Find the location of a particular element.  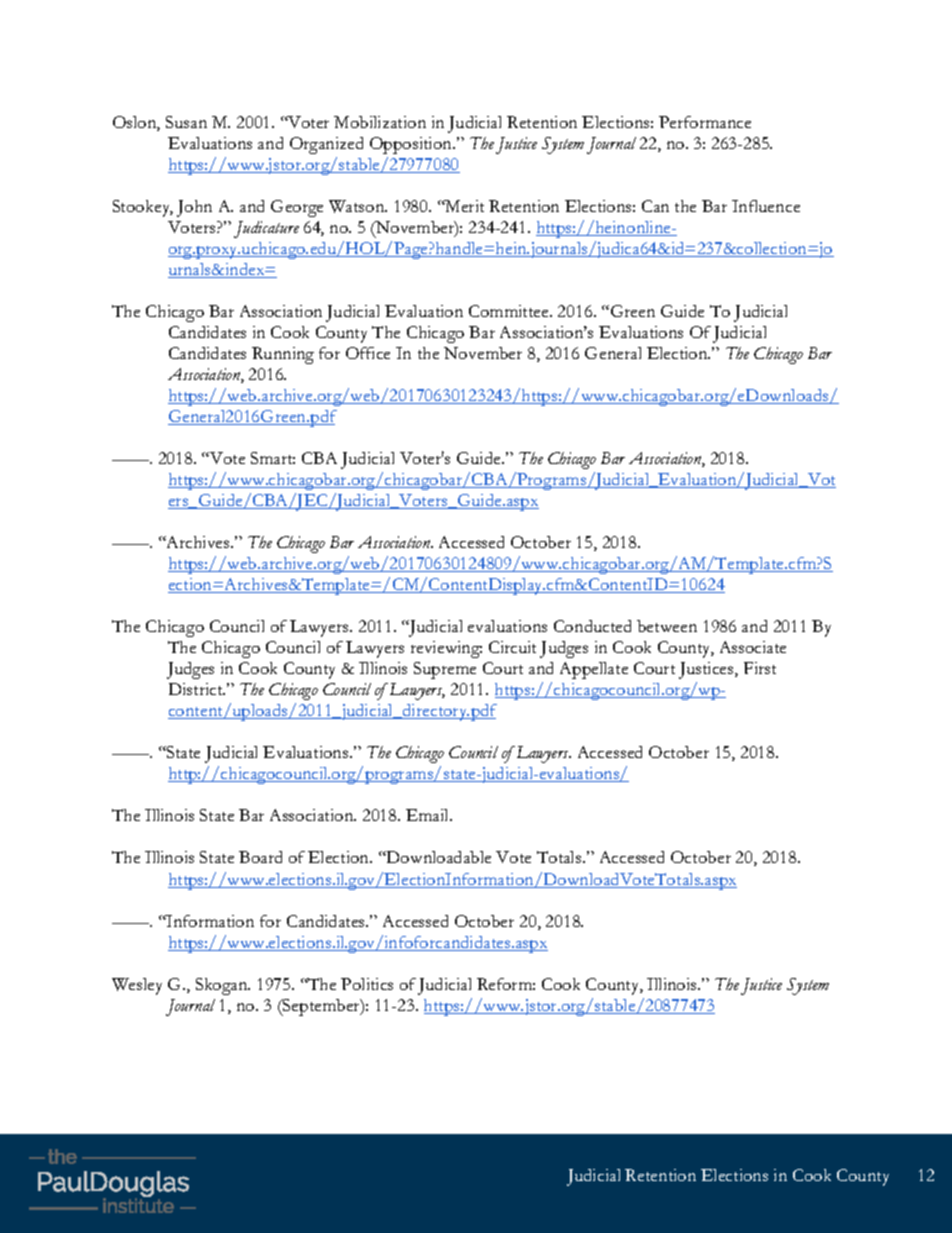

Running is located at coordinates (283, 355).
